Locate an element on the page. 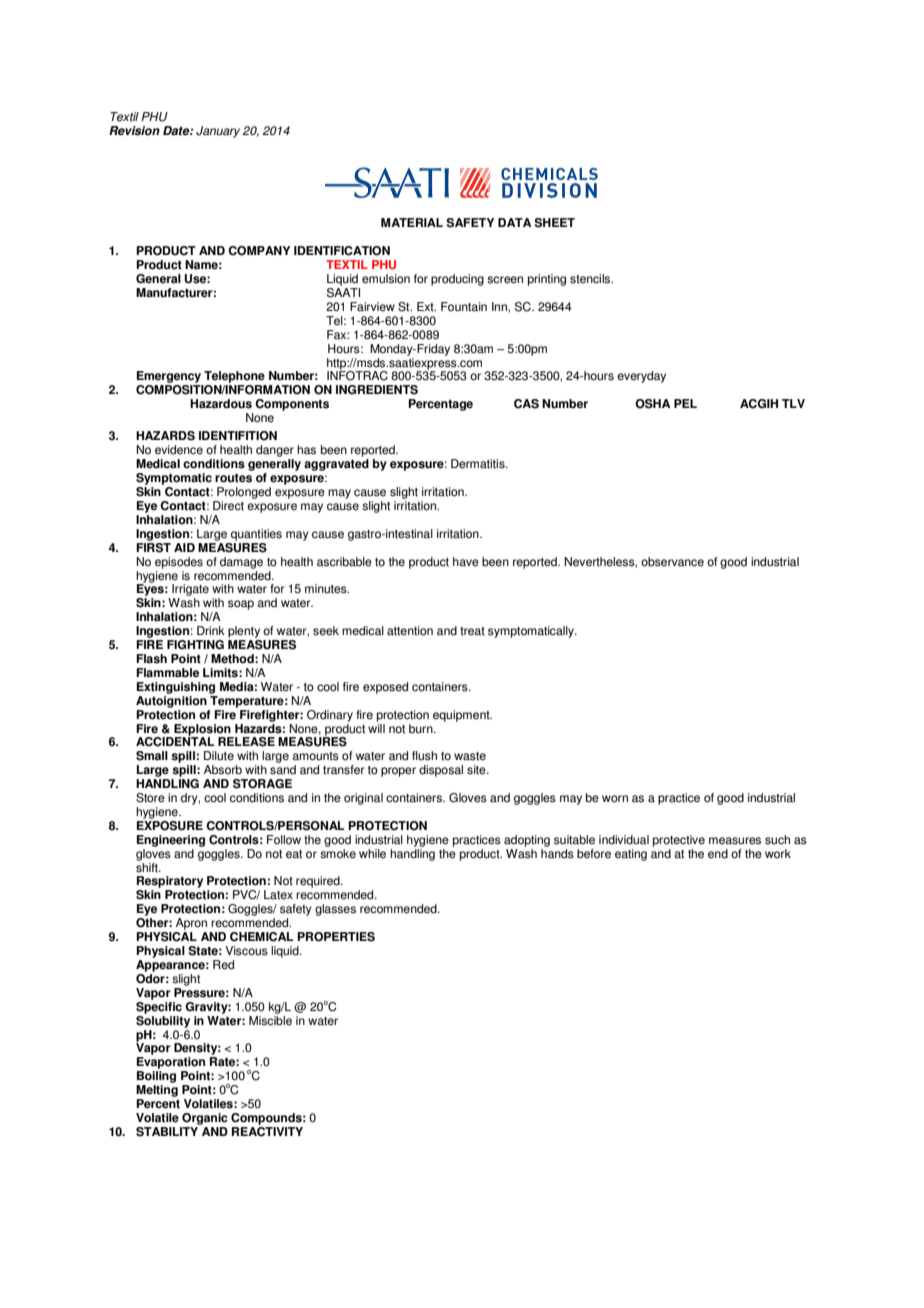 This image has height=1308, width=924. January is located at coordinates (218, 132).
